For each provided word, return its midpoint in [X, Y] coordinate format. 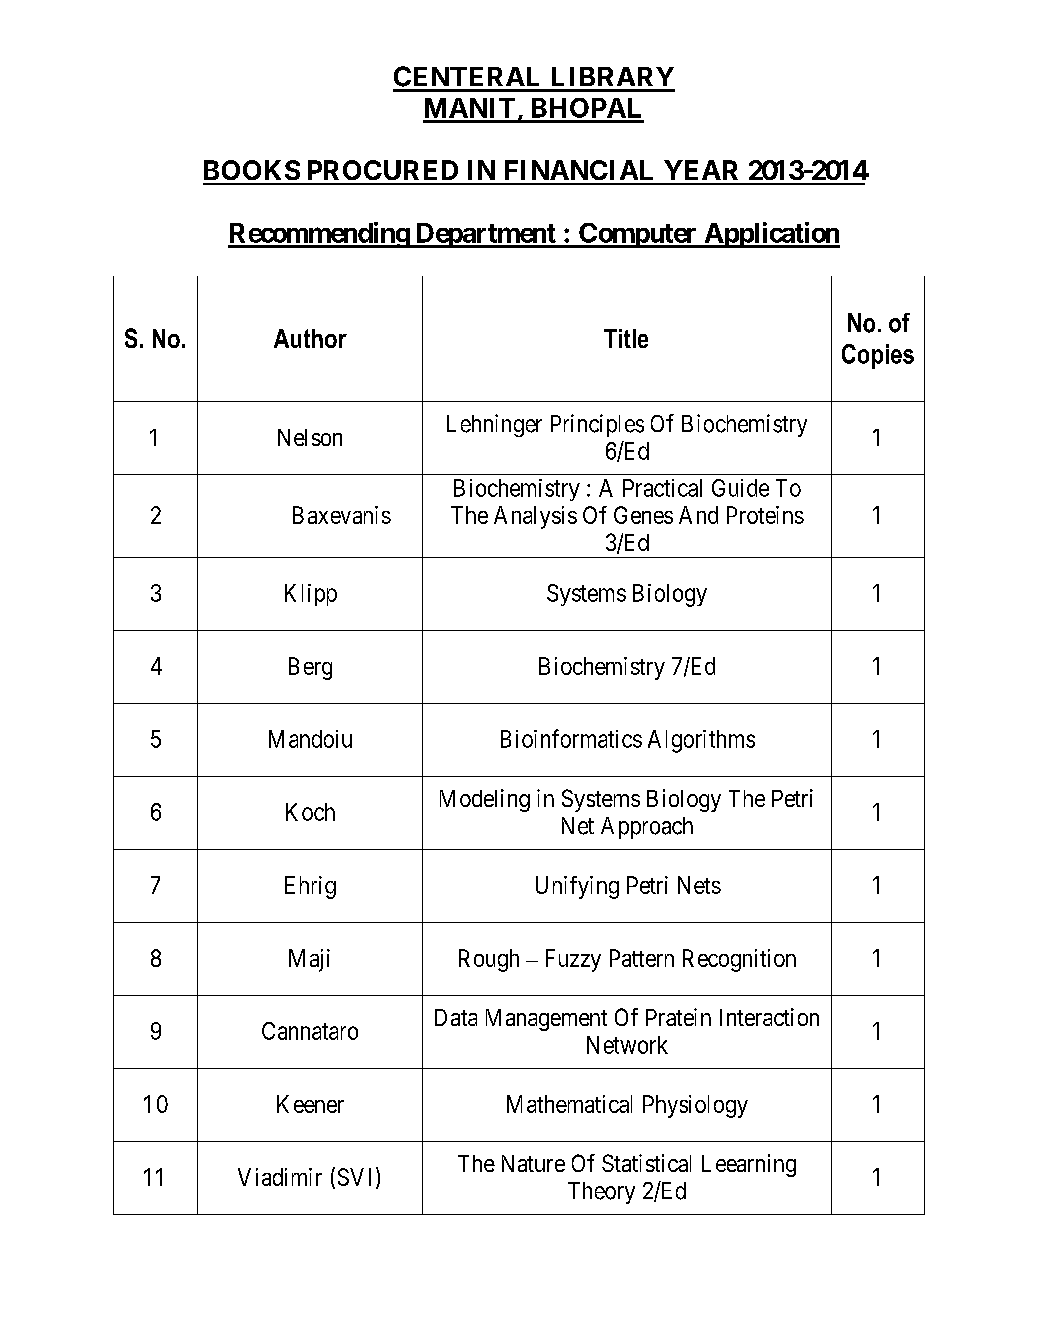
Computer [638, 235]
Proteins [765, 515]
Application [771, 235]
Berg [310, 668]
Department [485, 235]
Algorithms [701, 741]
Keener [310, 1104]
